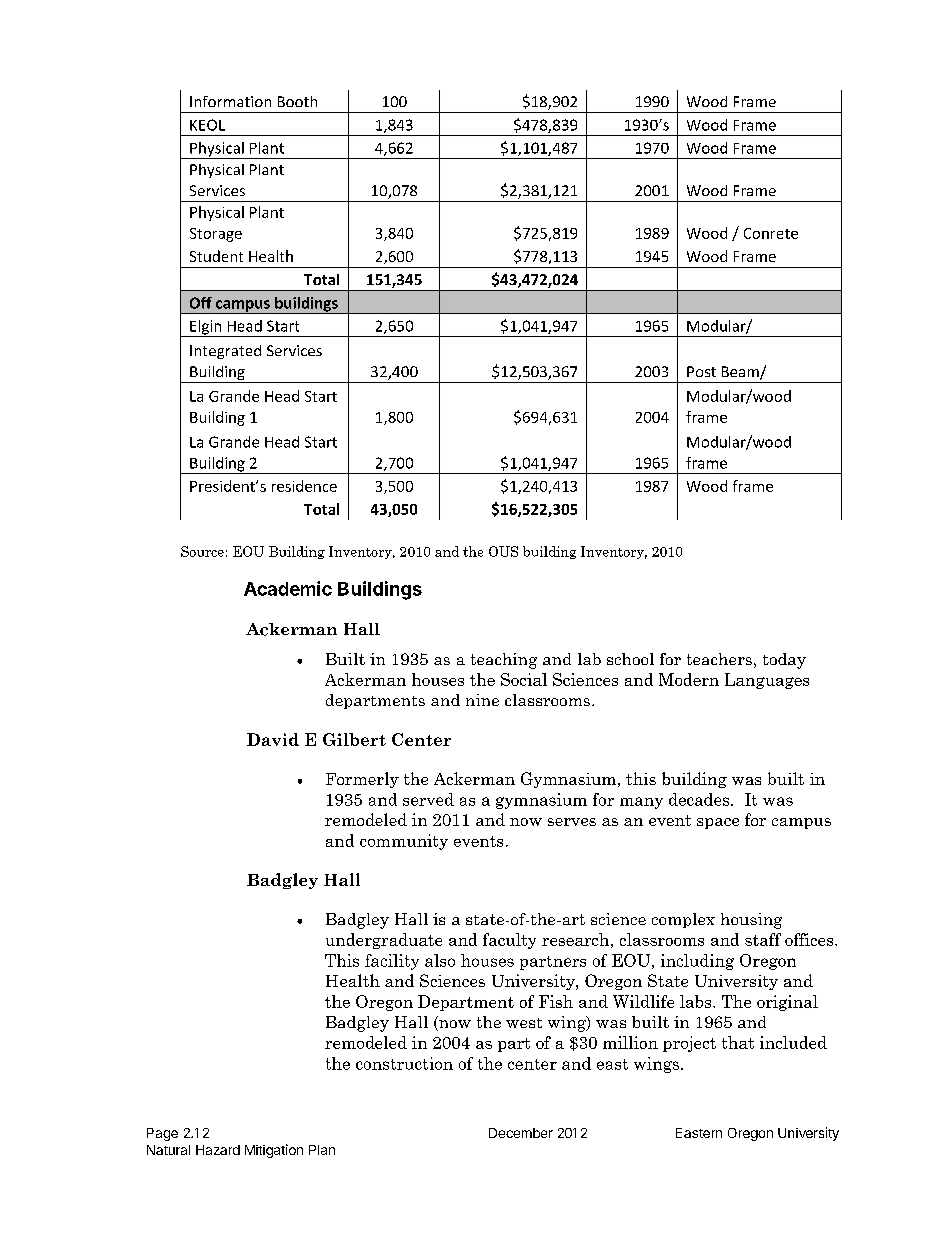  I want to click on that, so click(738, 1042).
